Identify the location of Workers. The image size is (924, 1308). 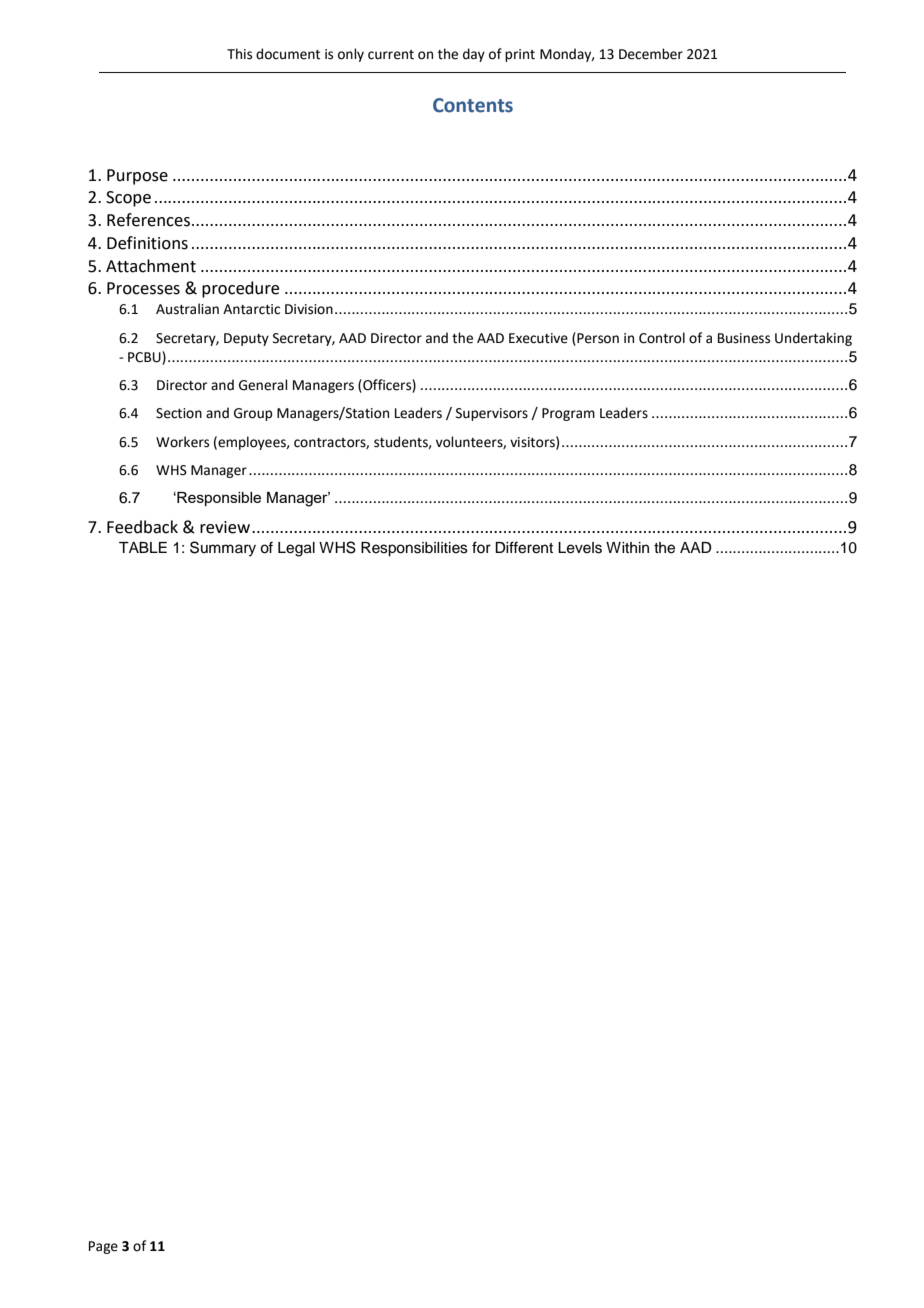
(182, 442).
